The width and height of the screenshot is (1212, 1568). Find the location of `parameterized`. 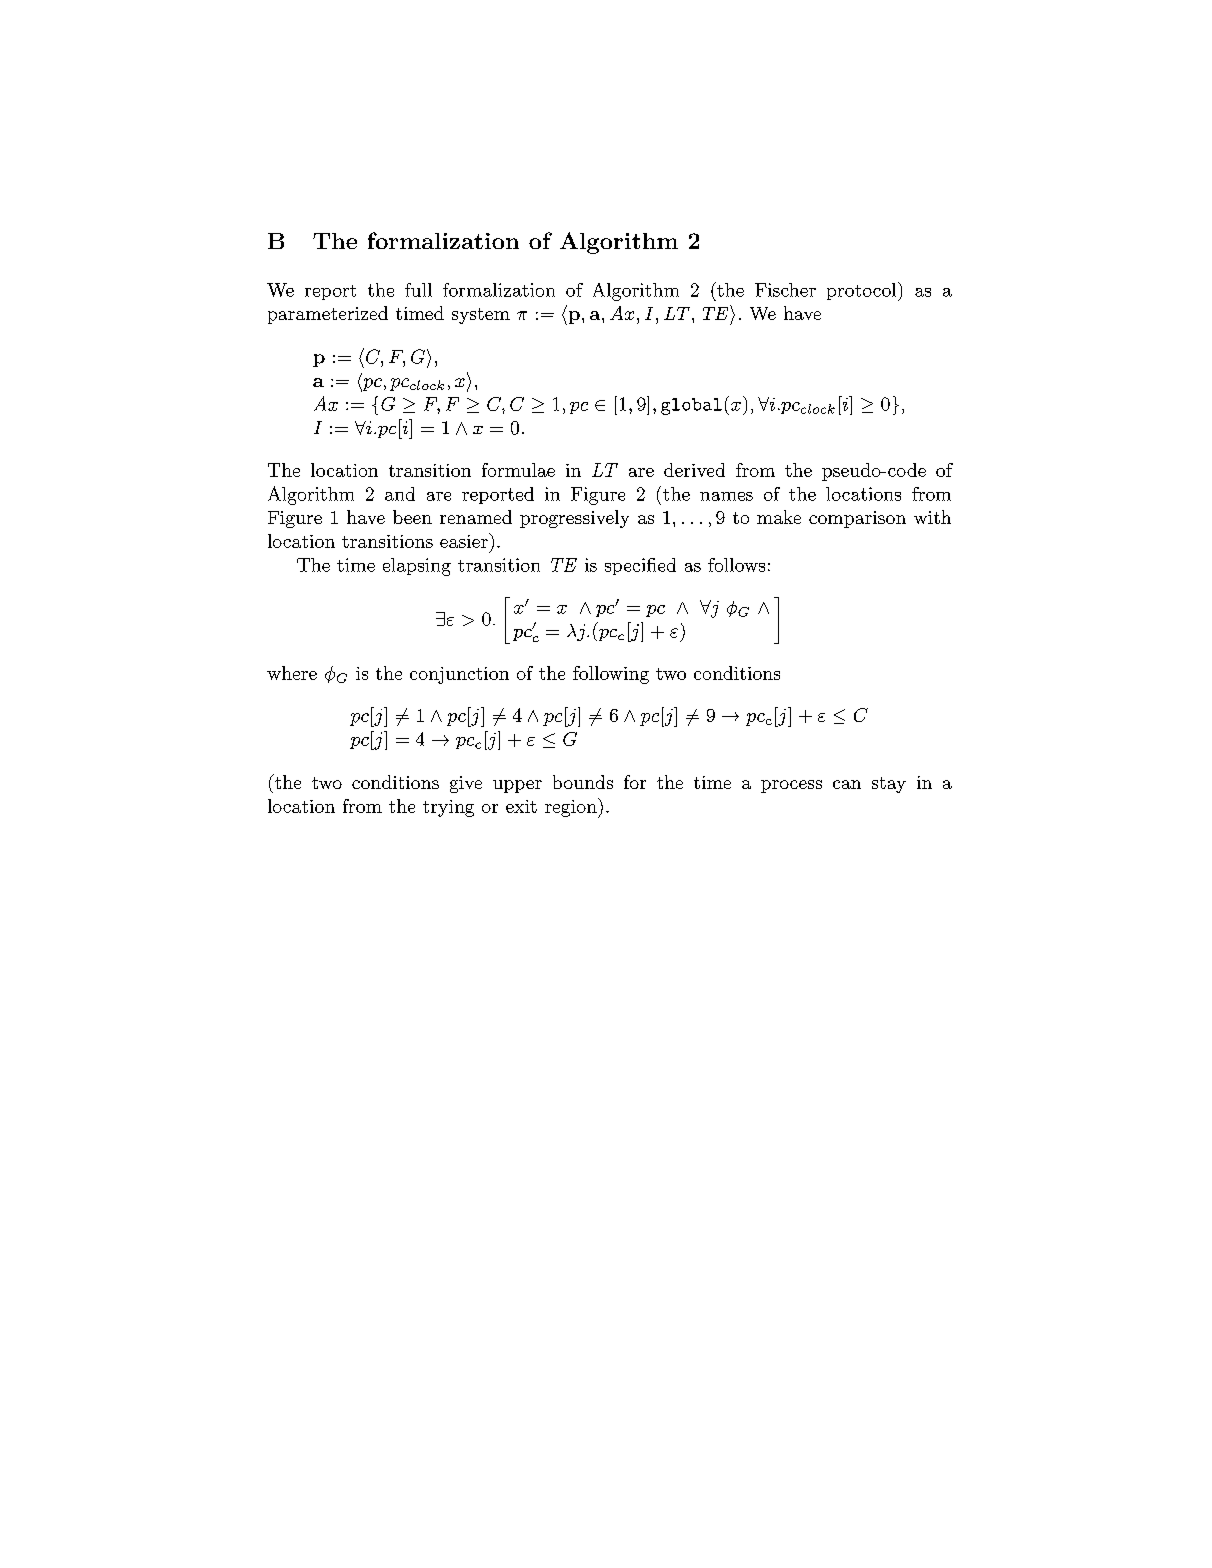

parameterized is located at coordinates (328, 315).
